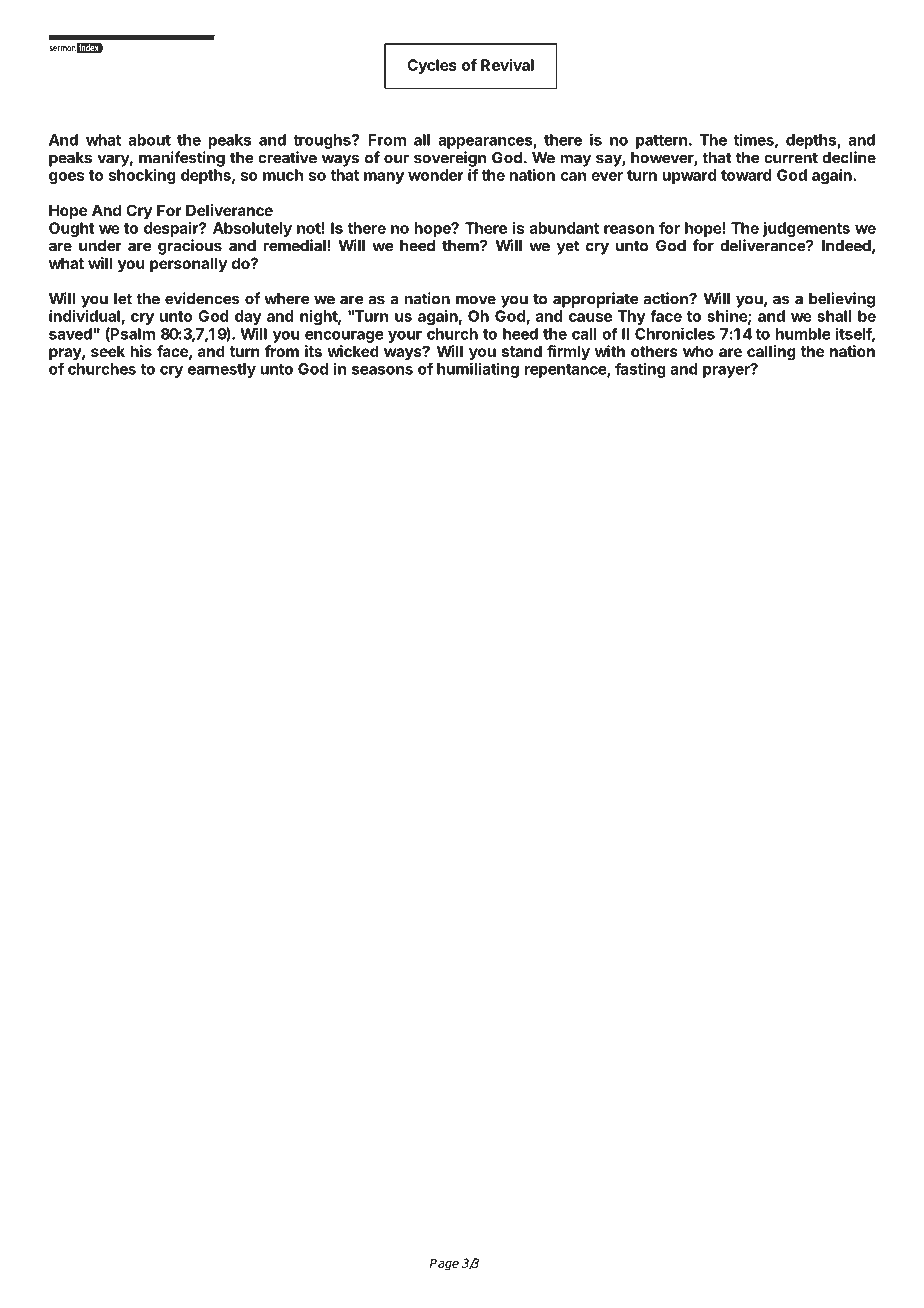 The height and width of the screenshot is (1308, 924). Describe the element at coordinates (108, 351) in the screenshot. I see `seek` at that location.
